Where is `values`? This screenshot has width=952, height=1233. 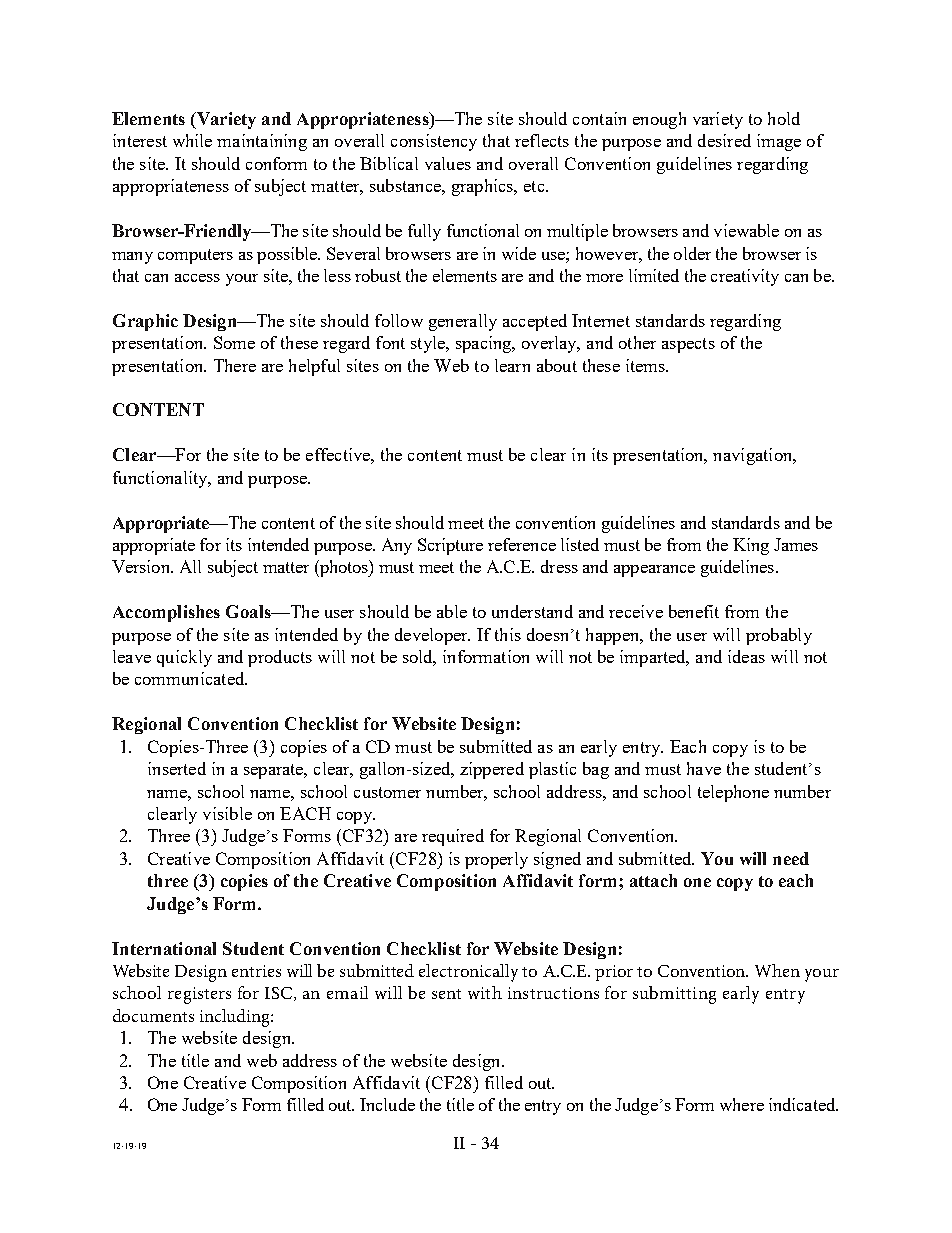 values is located at coordinates (448, 163).
